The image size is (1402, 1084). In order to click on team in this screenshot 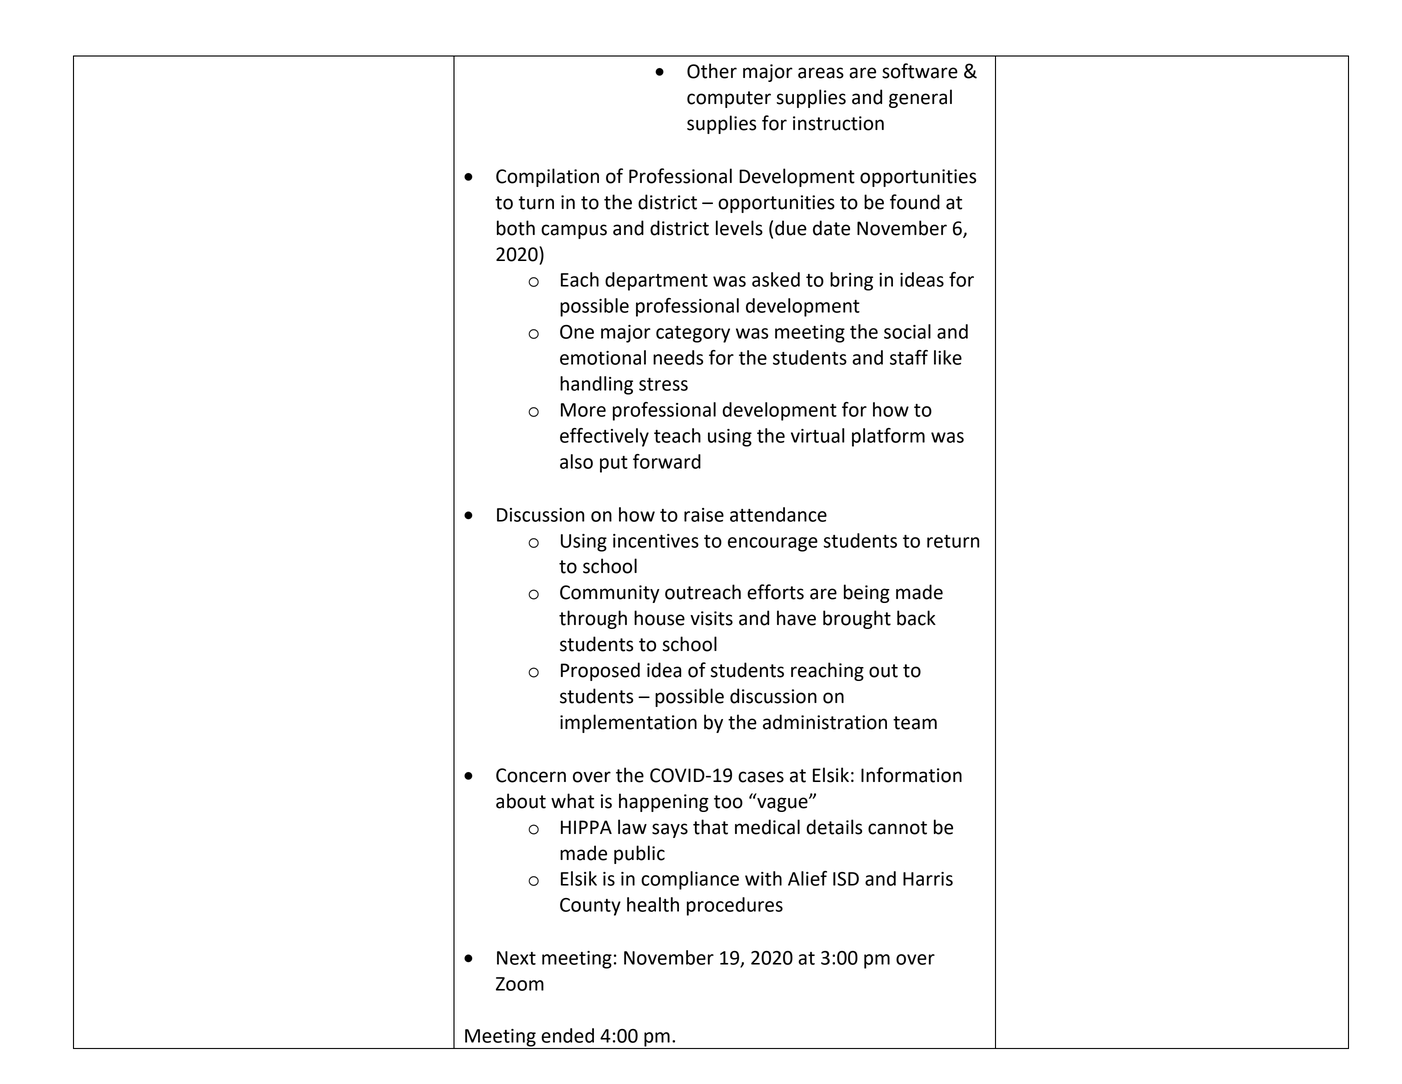, I will do `click(915, 723)`.
